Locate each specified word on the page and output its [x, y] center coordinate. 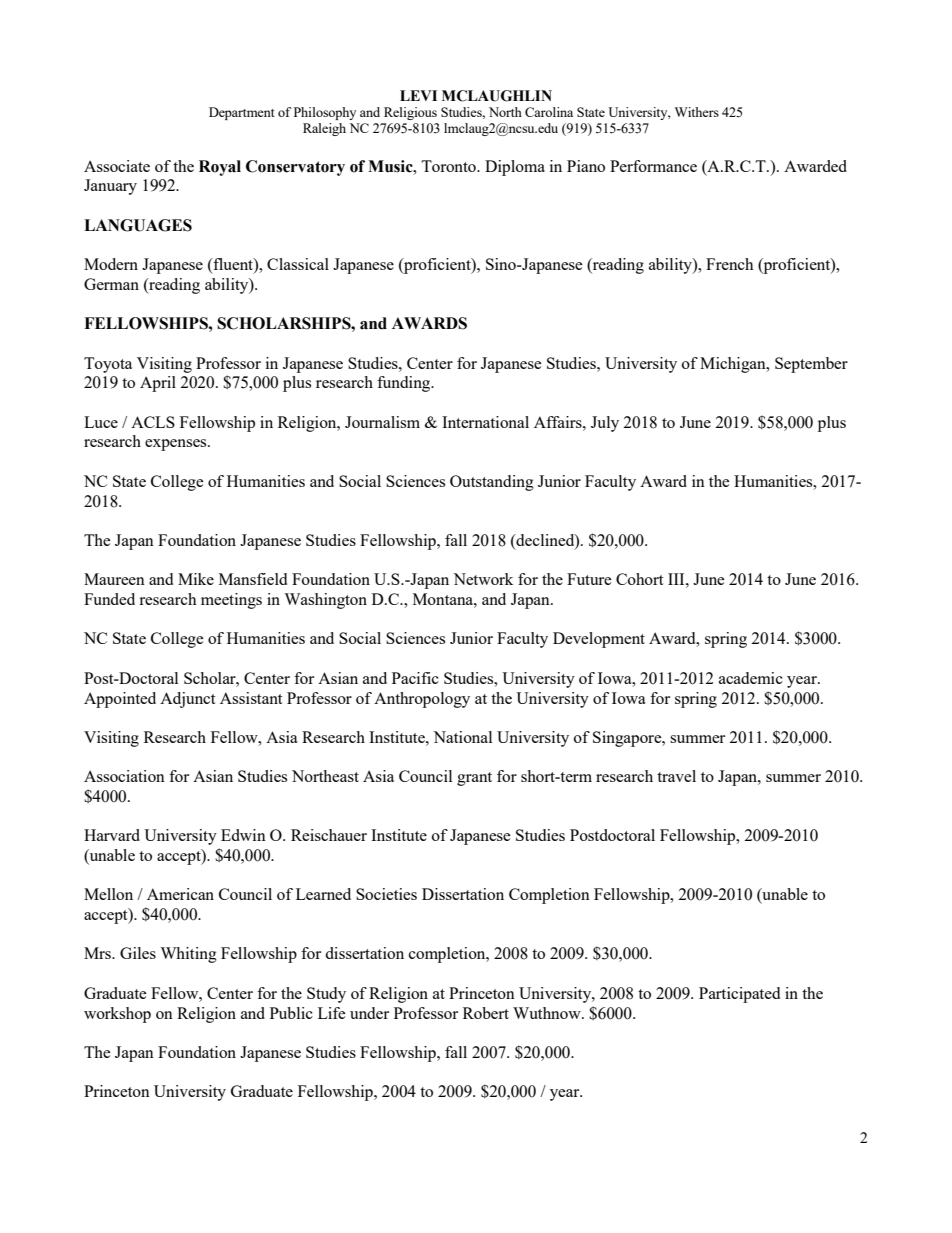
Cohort [639, 579]
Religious [410, 113]
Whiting [188, 955]
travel [676, 776]
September [811, 365]
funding [405, 384]
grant [474, 779]
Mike [196, 579]
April [158, 384]
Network [483, 579]
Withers [697, 112]
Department [242, 113]
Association [124, 776]
